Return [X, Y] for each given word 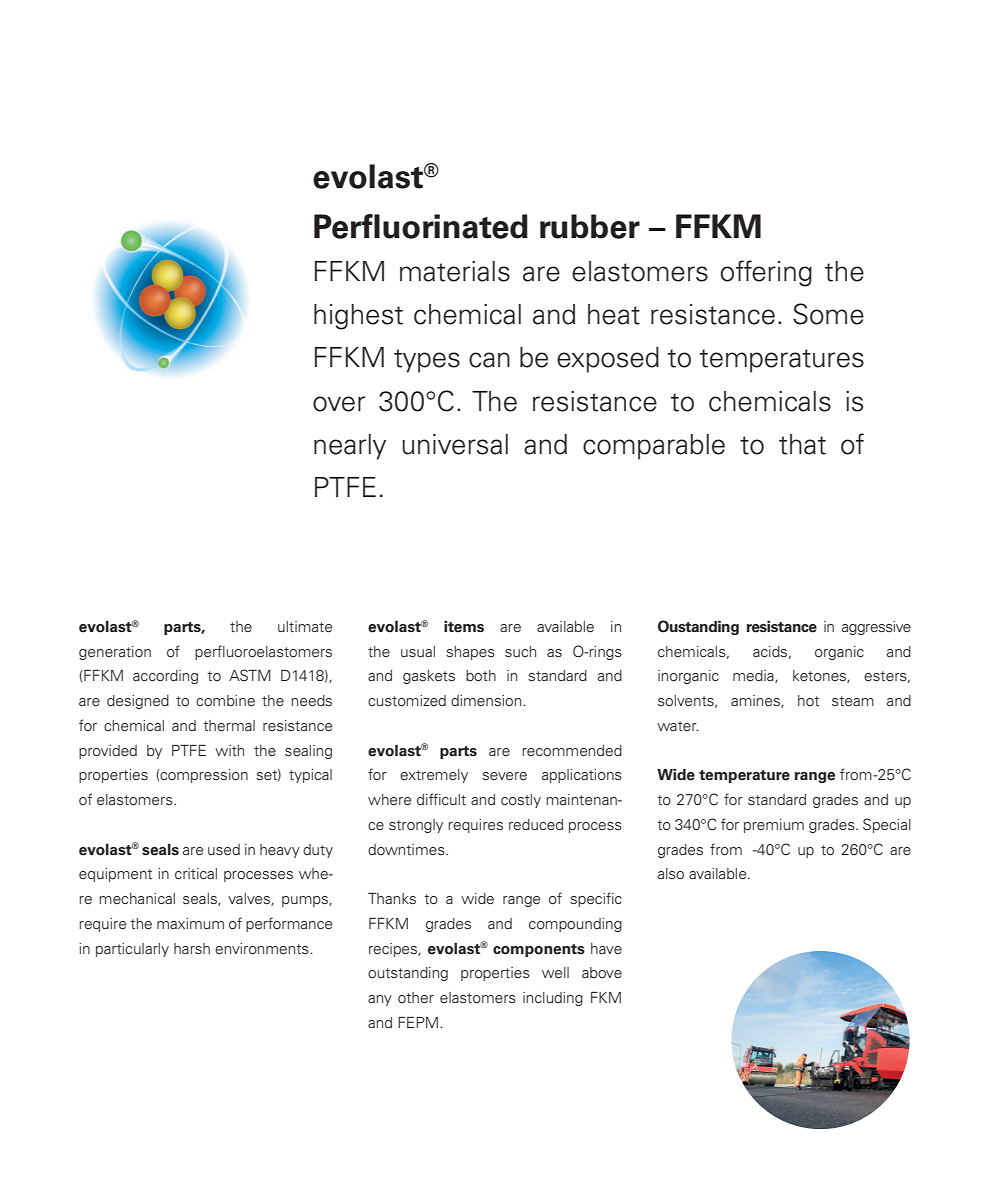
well [555, 973]
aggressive [876, 628]
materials [455, 271]
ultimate [305, 627]
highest [358, 317]
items [464, 627]
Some [828, 314]
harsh [192, 948]
